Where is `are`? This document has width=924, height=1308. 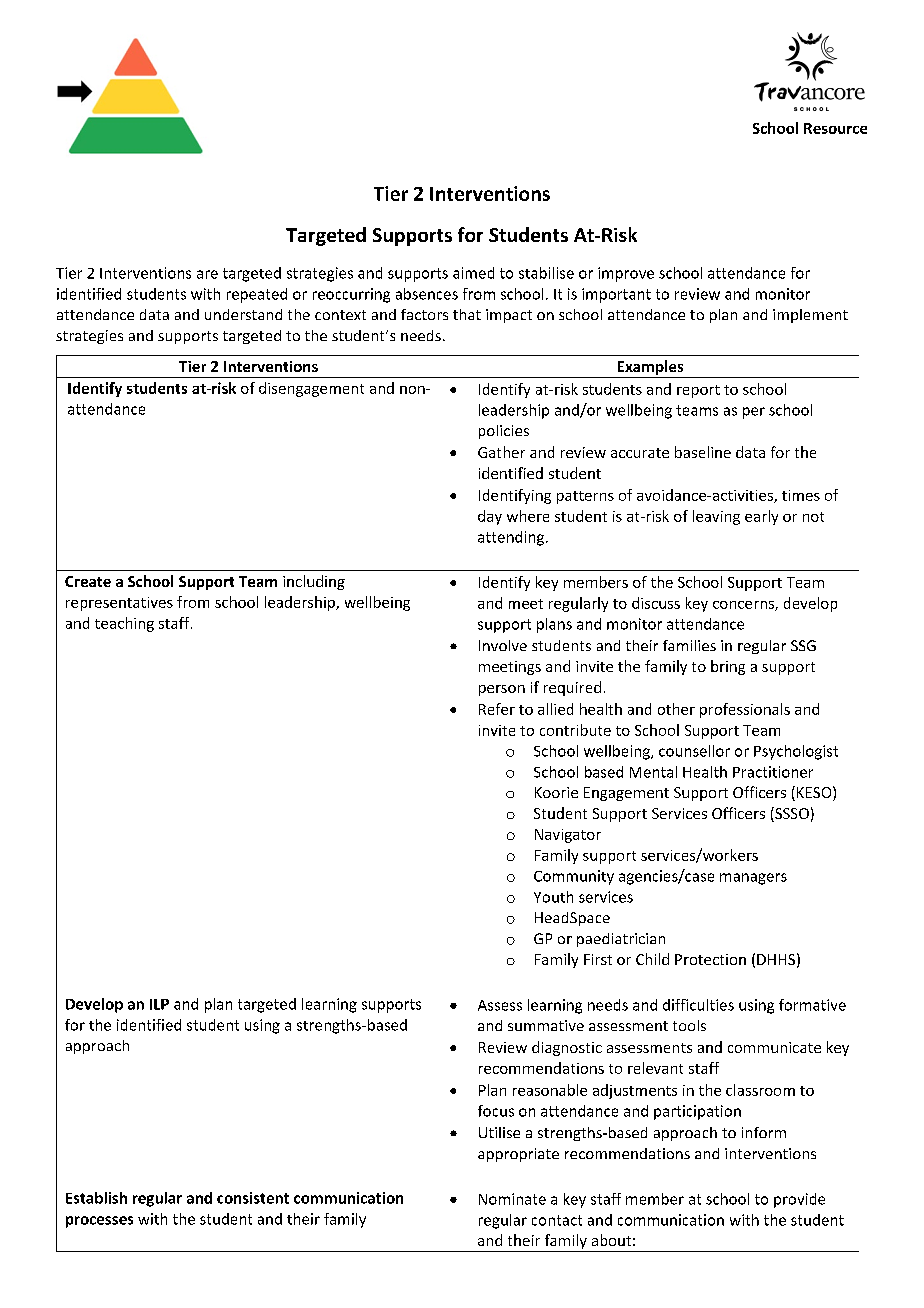
are is located at coordinates (207, 274).
